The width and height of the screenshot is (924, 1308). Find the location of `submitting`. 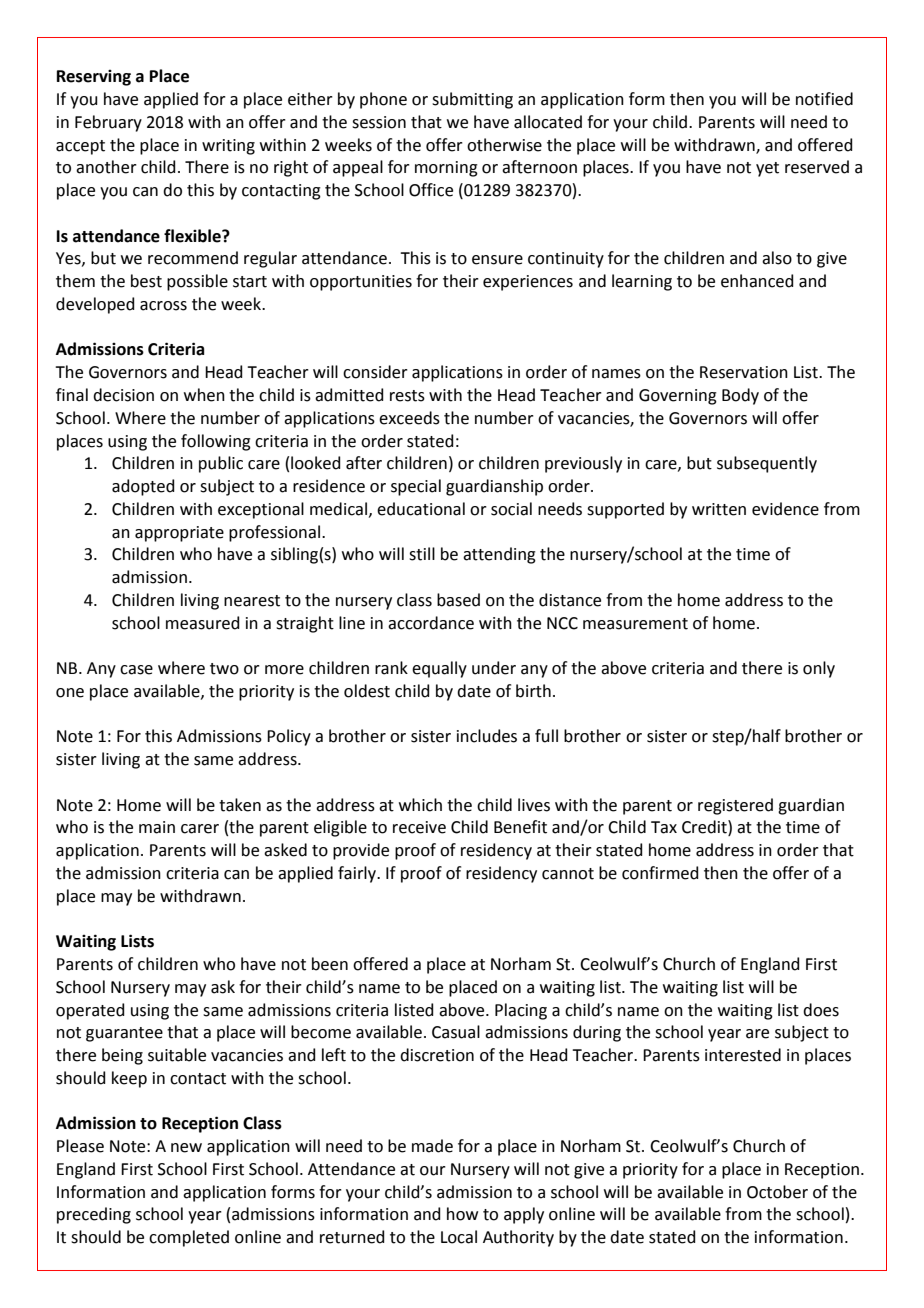

submitting is located at coordinates (472, 100).
